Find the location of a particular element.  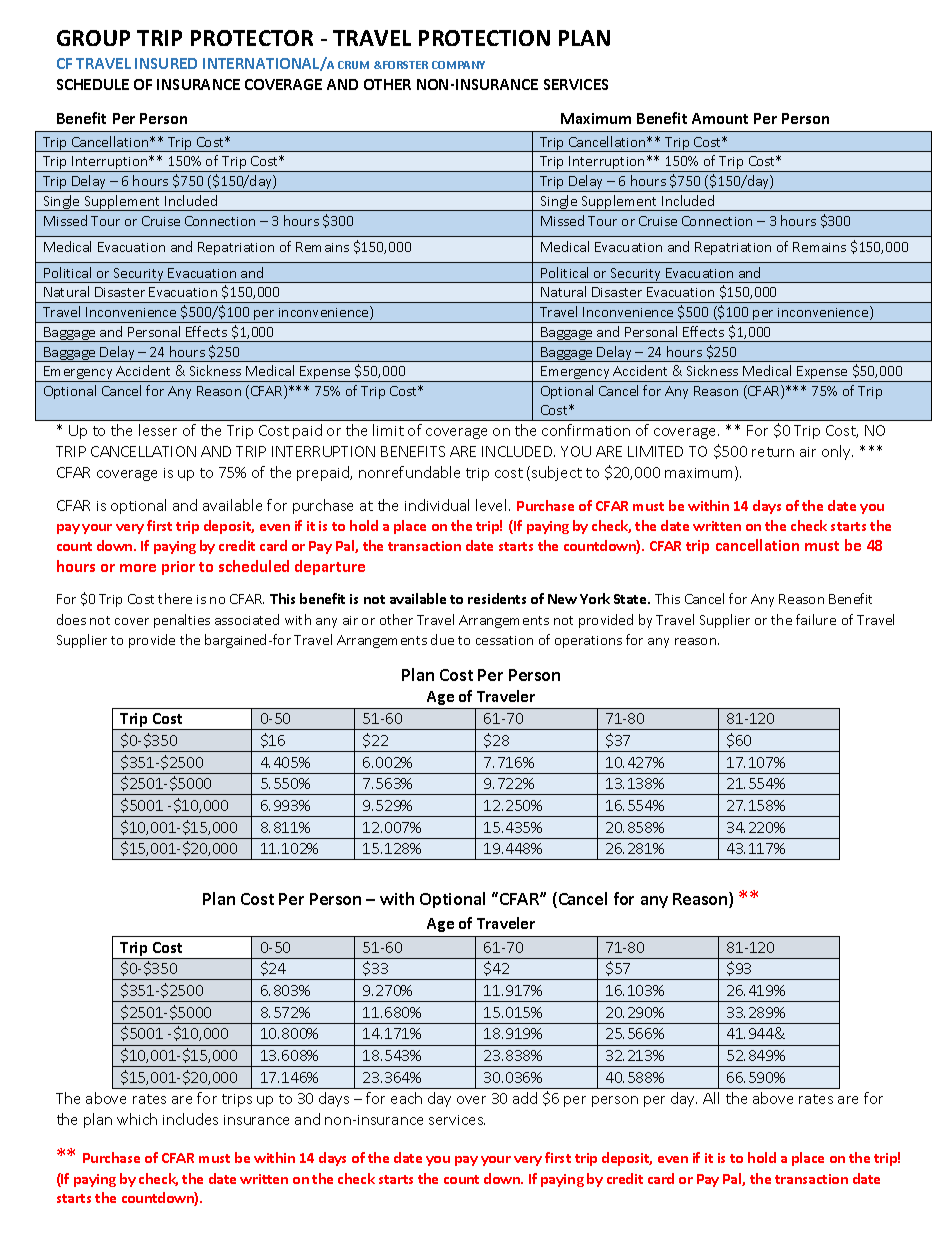

COMPANY is located at coordinates (458, 65).
